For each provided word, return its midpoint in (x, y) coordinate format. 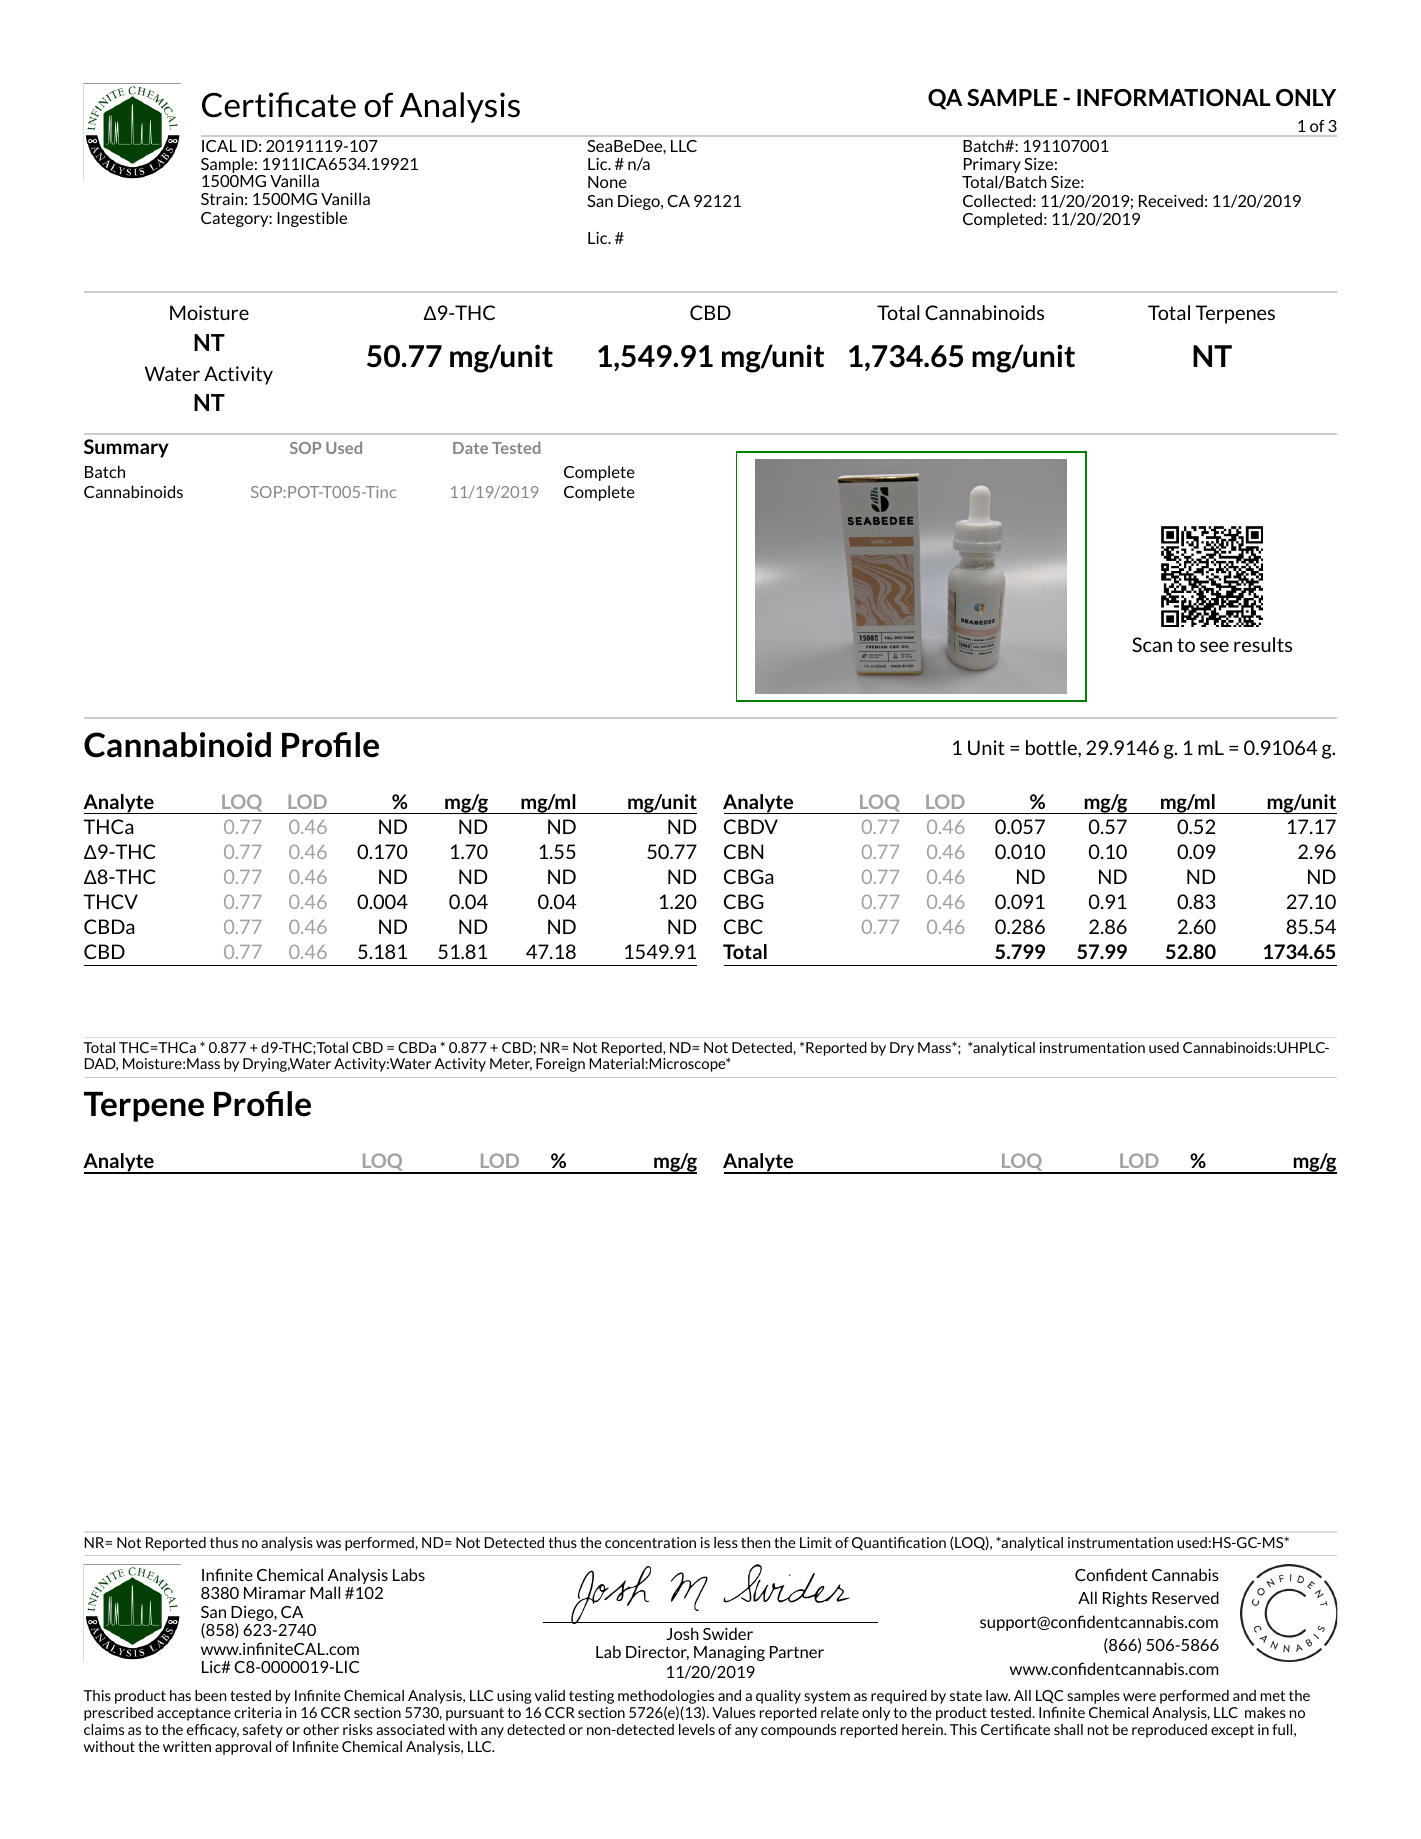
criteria (257, 1712)
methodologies (666, 1698)
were (1139, 1697)
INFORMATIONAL (1173, 97)
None (607, 182)
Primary (992, 167)
